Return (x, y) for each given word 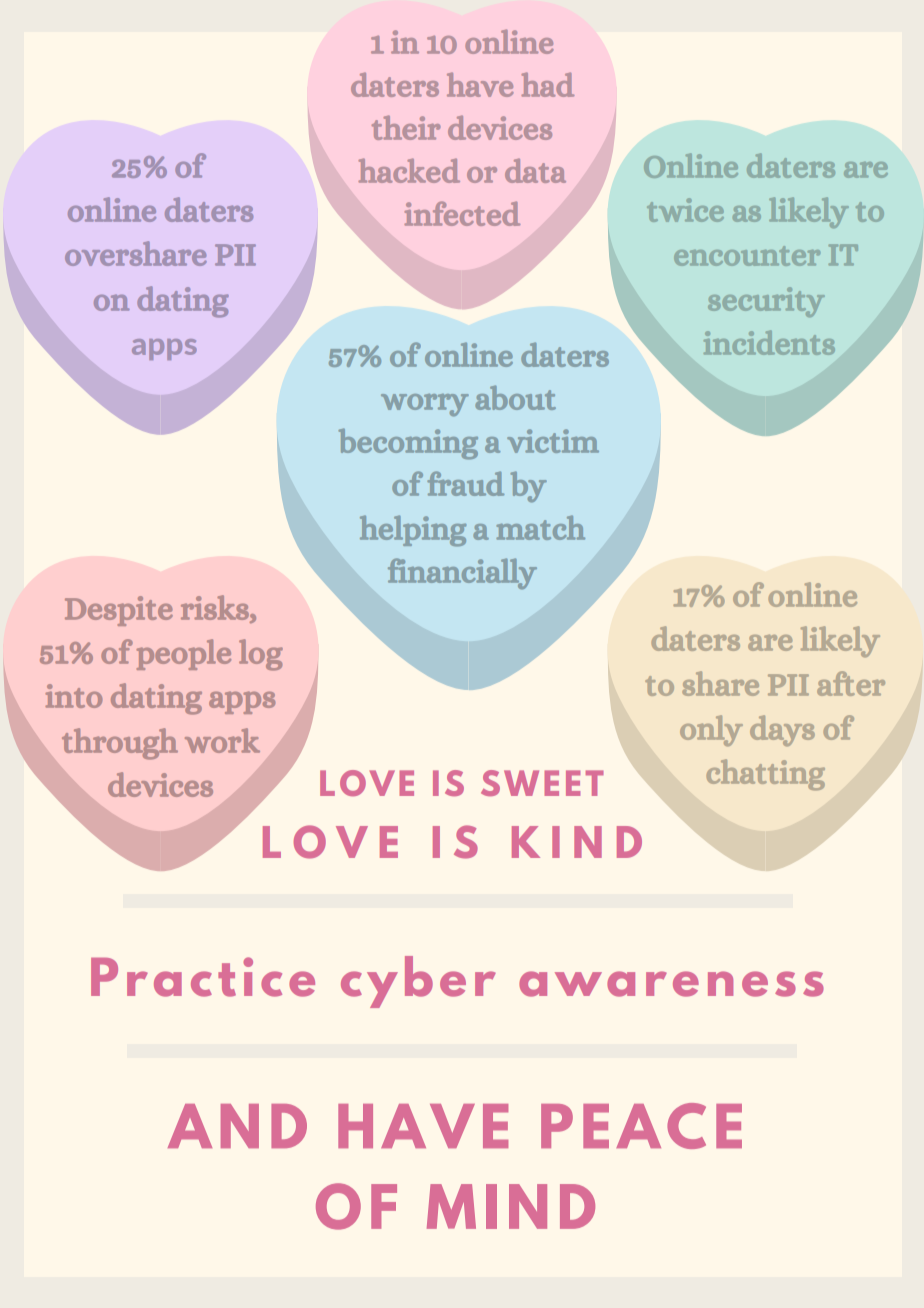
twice (685, 210)
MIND (511, 1206)
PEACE (641, 1126)
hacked (409, 170)
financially (462, 573)
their (406, 127)
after (851, 683)
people (184, 654)
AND (237, 1126)
